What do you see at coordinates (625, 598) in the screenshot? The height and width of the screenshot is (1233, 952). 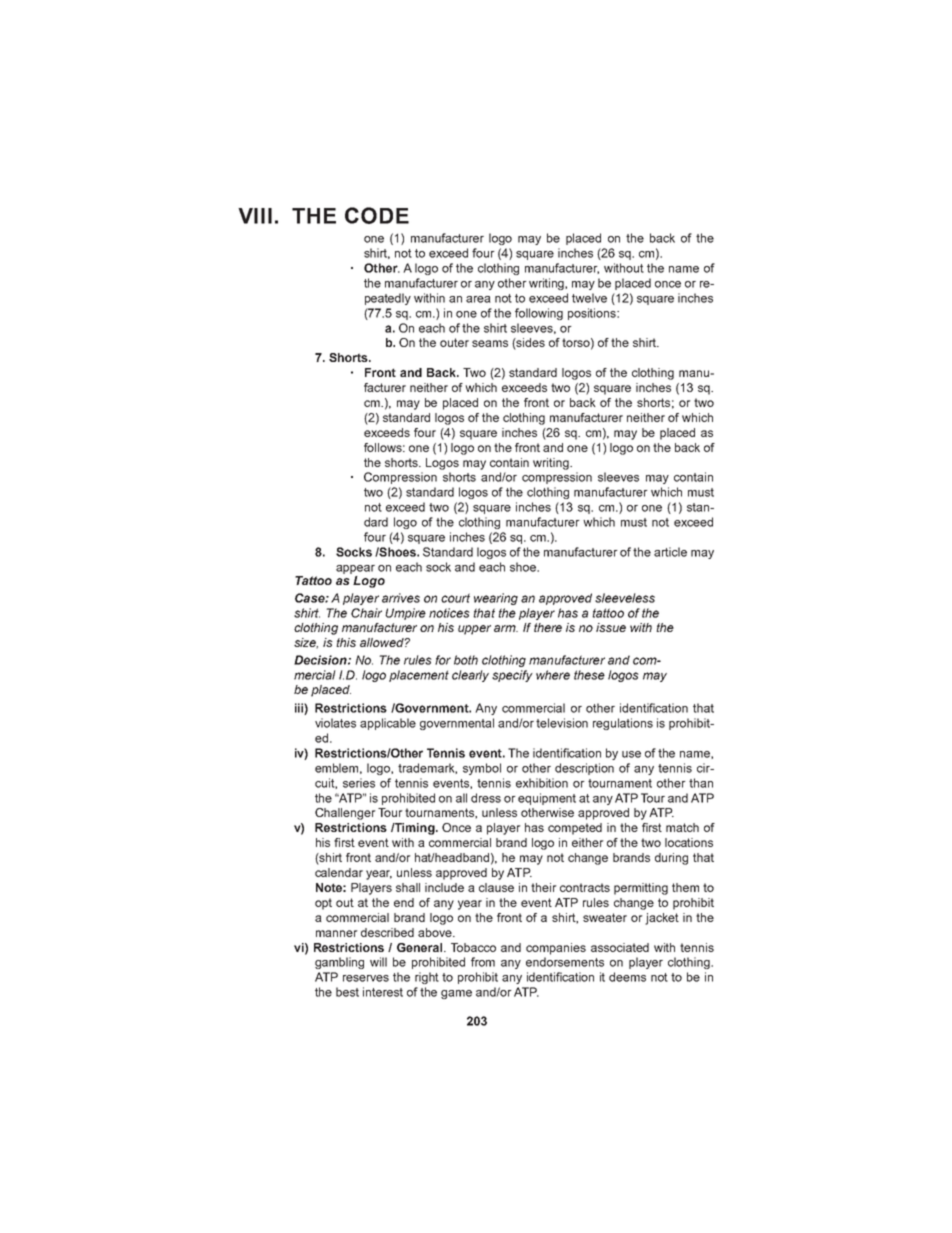 I see `sleeveless` at bounding box center [625, 598].
